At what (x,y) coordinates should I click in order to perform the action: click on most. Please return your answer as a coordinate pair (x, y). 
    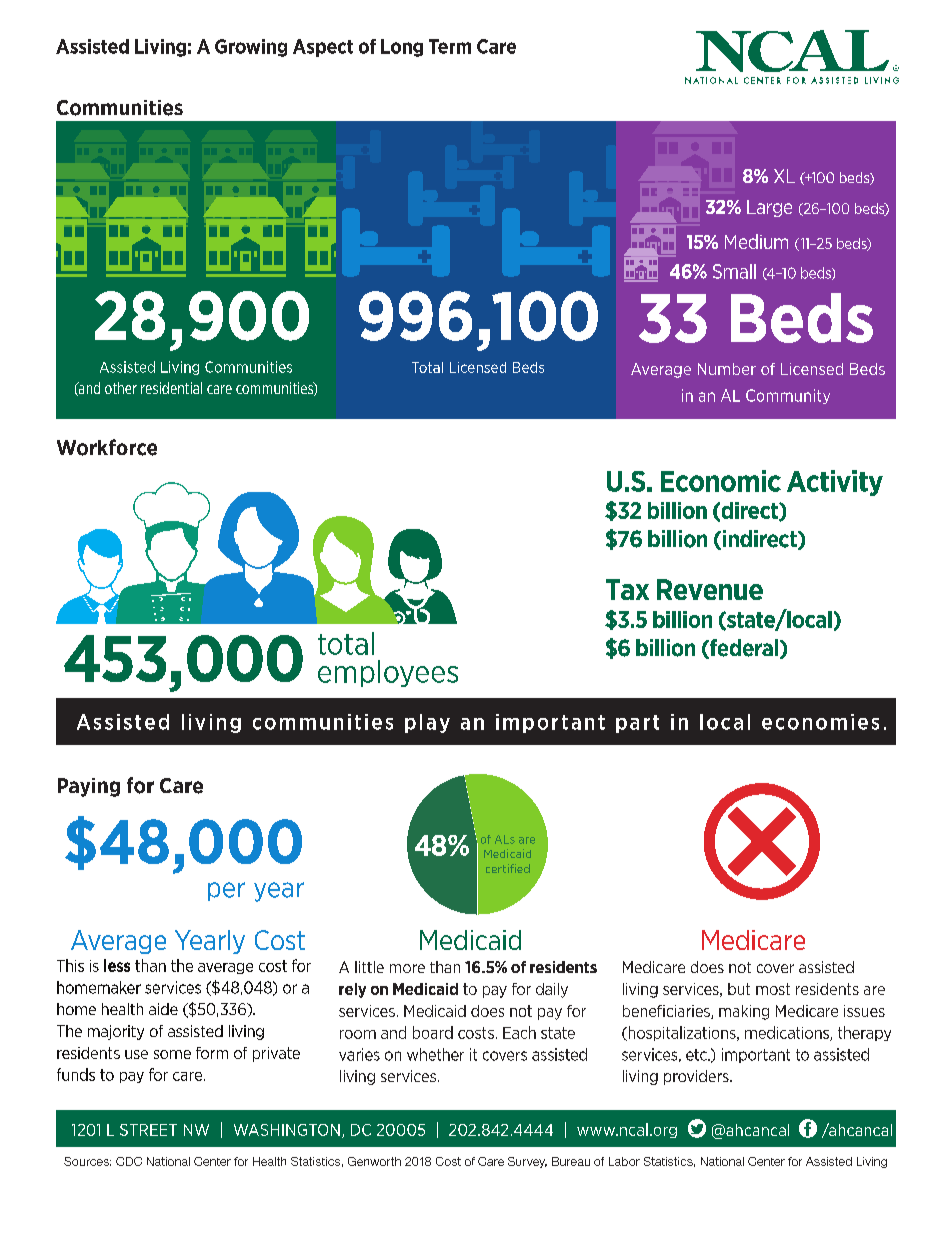
    Looking at the image, I should click on (773, 989).
